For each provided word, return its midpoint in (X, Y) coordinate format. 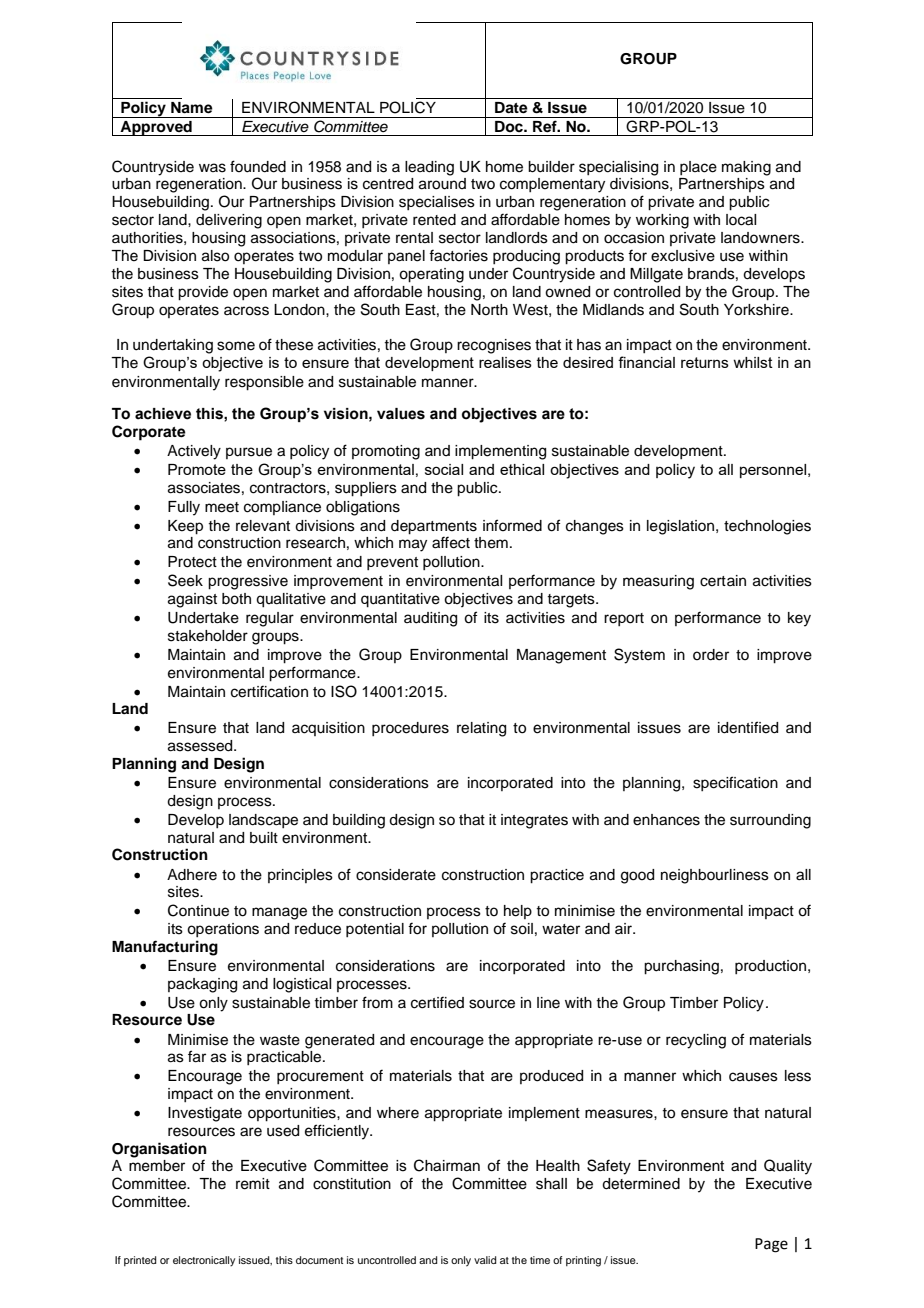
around (442, 184)
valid (485, 1260)
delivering (229, 221)
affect (451, 542)
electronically (204, 1261)
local (741, 220)
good (637, 876)
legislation (682, 527)
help (518, 912)
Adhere (192, 875)
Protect (192, 562)
